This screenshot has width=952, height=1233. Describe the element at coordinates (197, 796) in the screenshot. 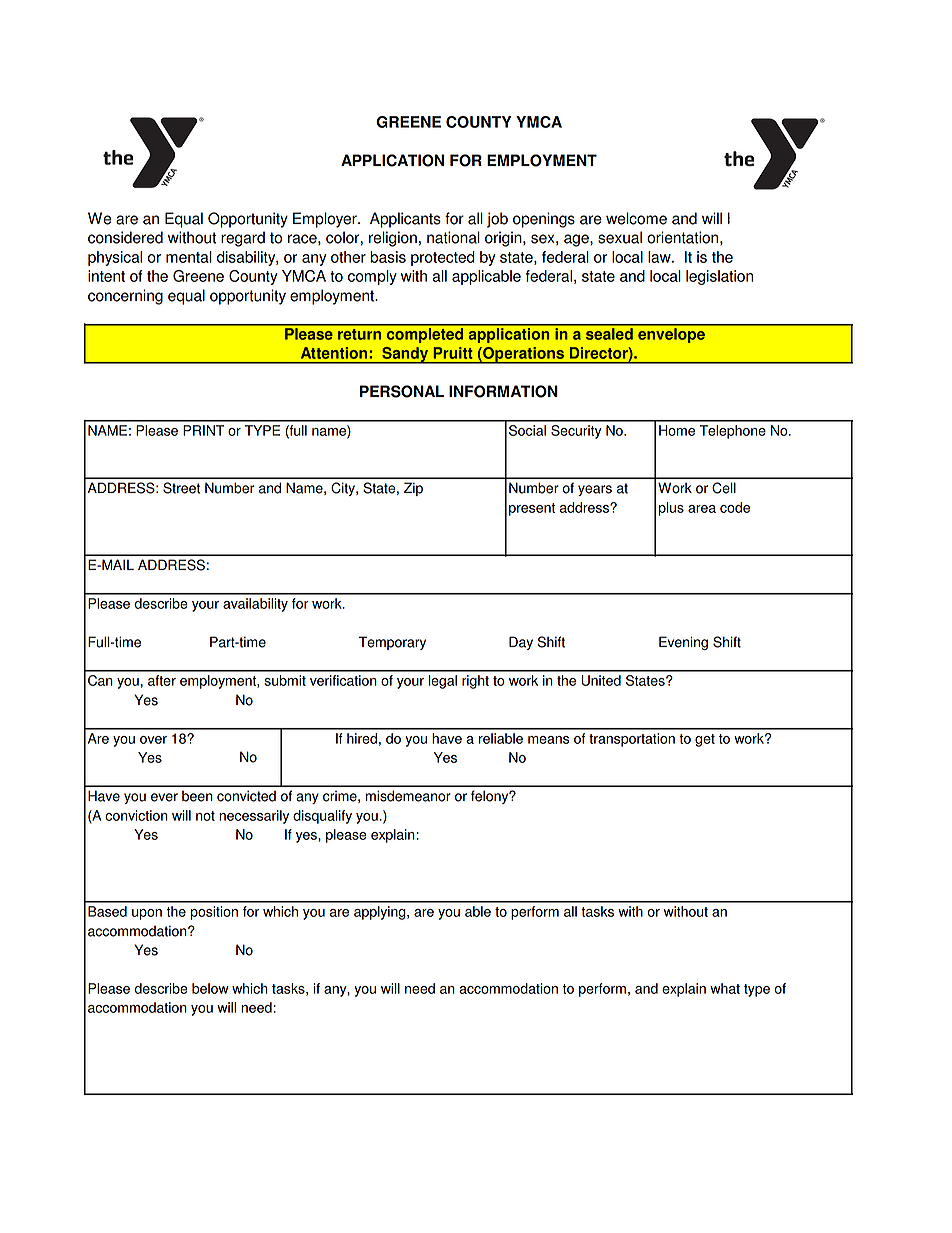

I see `been` at that location.
